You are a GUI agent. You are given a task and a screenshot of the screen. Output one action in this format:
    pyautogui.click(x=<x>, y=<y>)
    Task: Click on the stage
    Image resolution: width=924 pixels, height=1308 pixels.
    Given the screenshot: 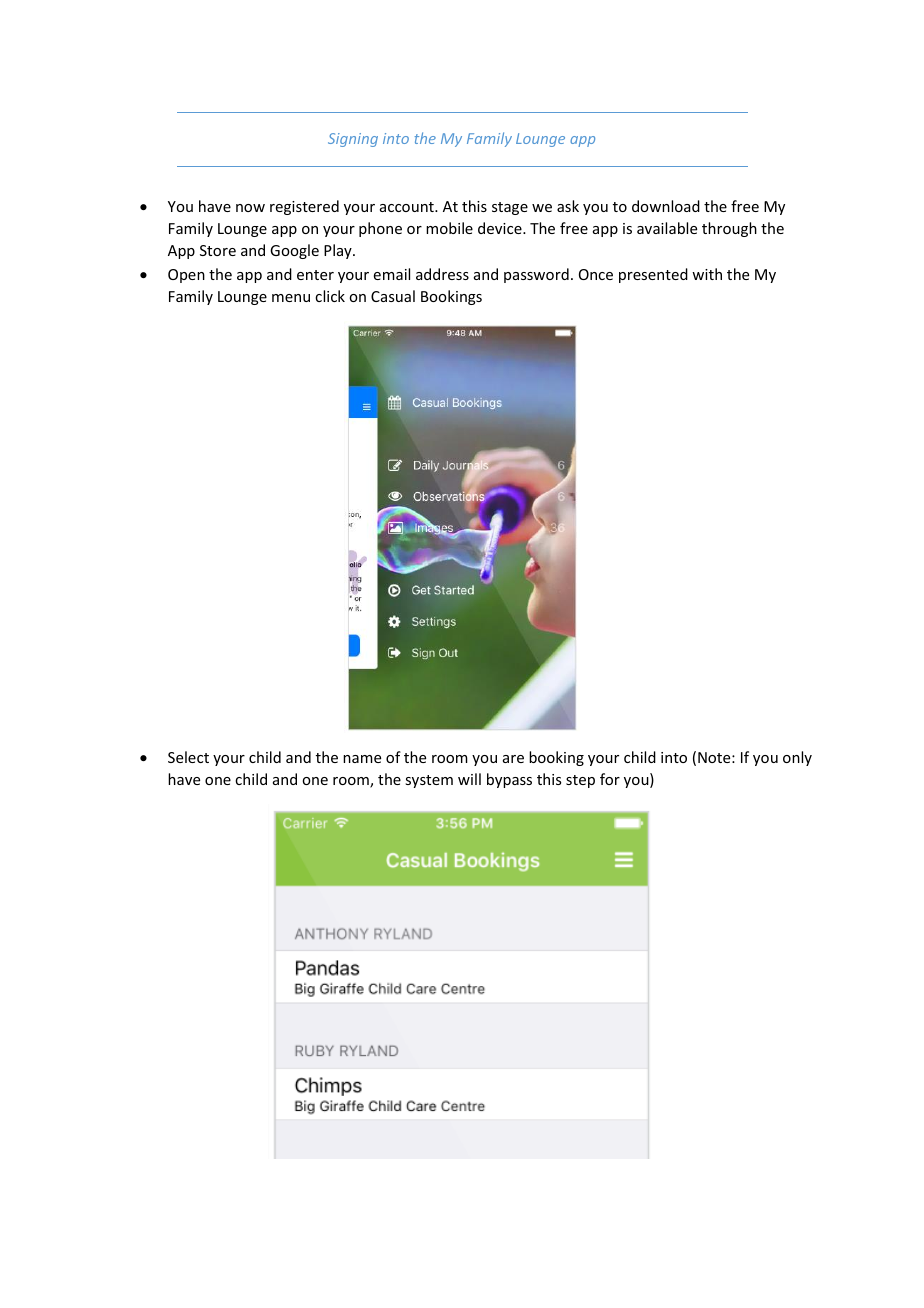 What is the action you would take?
    pyautogui.click(x=510, y=208)
